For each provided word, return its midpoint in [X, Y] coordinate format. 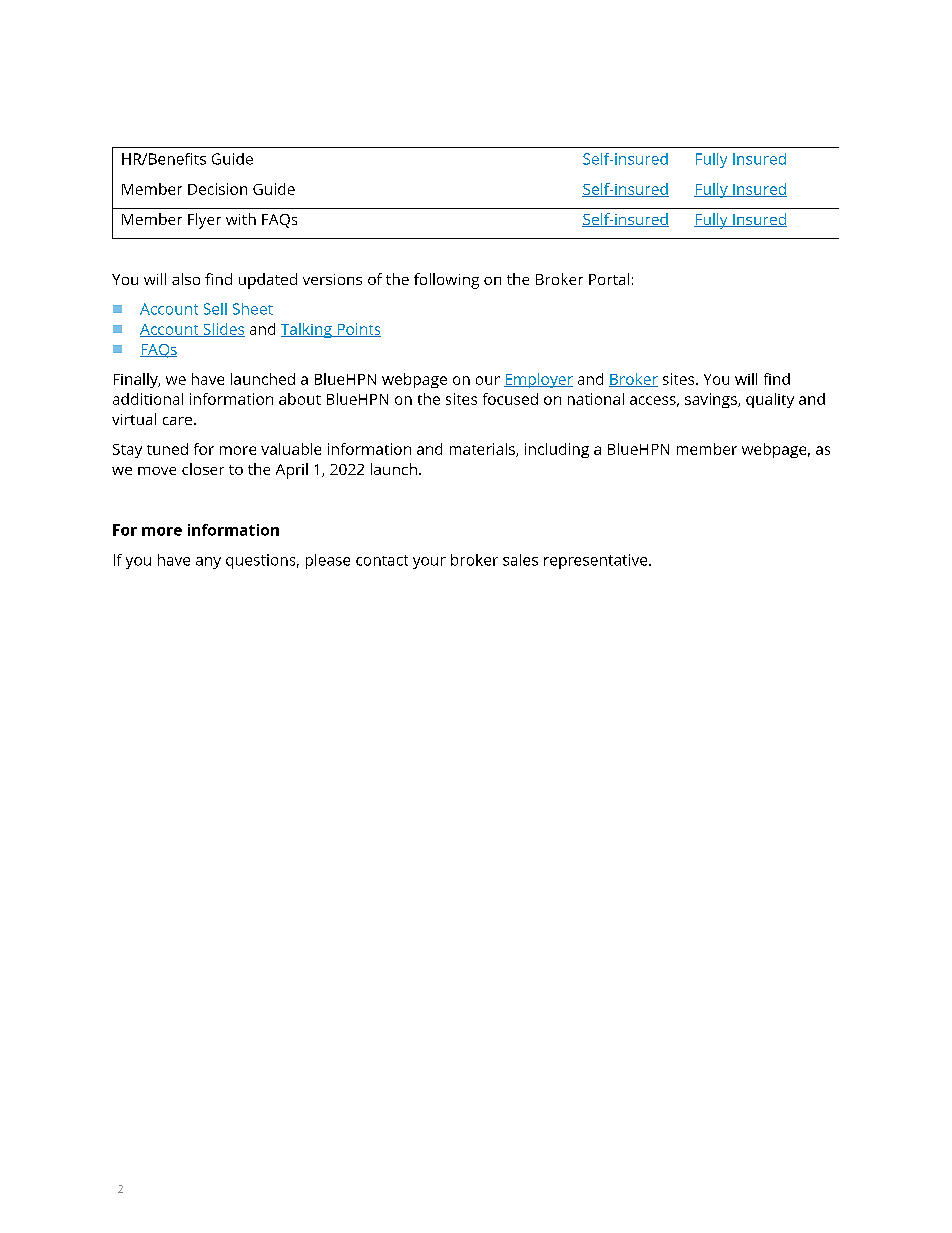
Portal [609, 279]
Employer [538, 380]
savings [712, 400]
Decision [217, 189]
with [241, 219]
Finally [137, 380]
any [208, 563]
